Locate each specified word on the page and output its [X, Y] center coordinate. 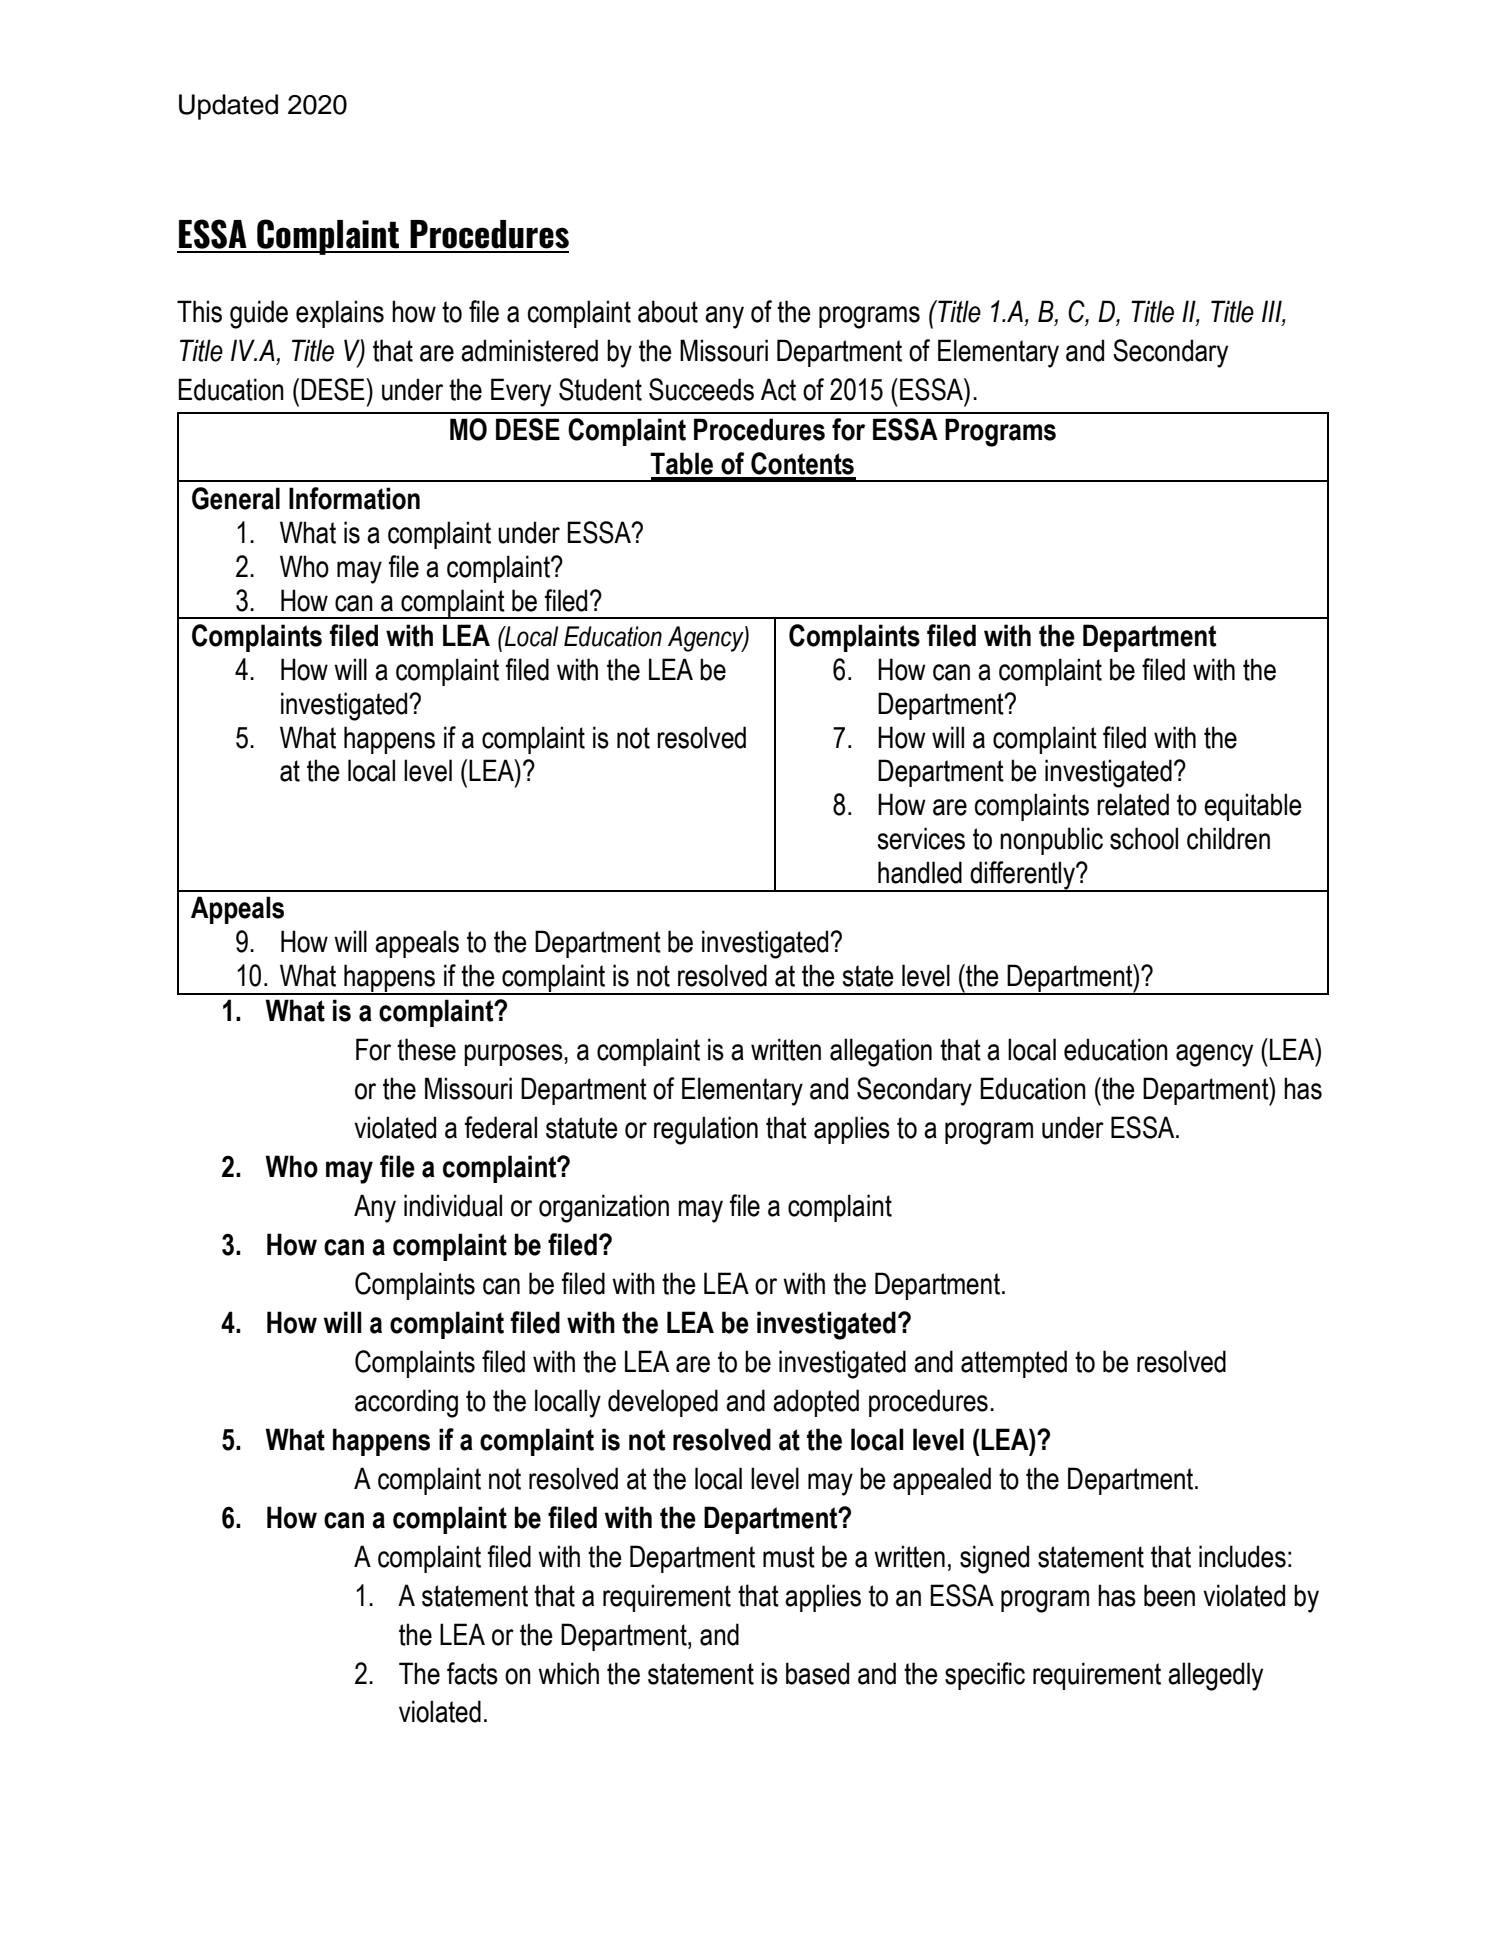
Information [354, 498]
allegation [881, 1052]
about [668, 311]
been [1169, 1595]
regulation [706, 1130]
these [426, 1049]
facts [472, 1673]
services [921, 838]
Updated [228, 107]
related [1133, 804]
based [817, 1673]
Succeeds [701, 389]
